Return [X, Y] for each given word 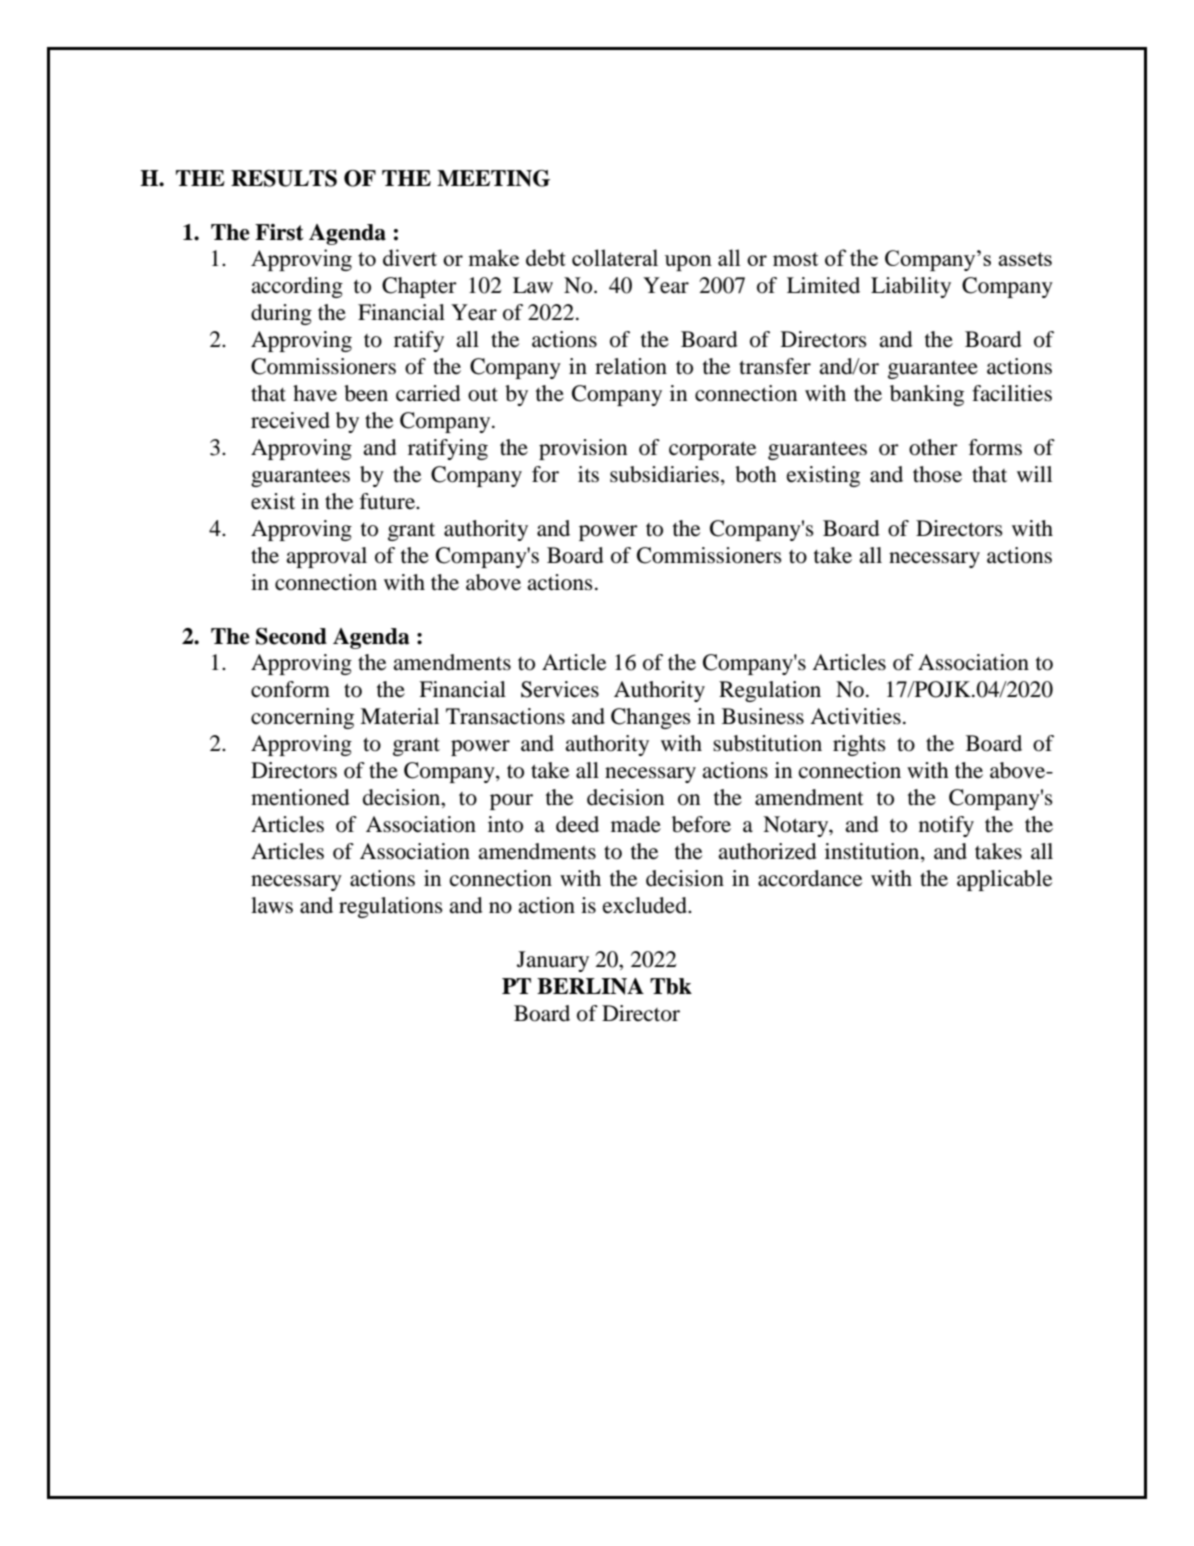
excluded [646, 905]
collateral [615, 257]
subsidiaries [664, 474]
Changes [651, 718]
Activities [855, 716]
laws [272, 905]
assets [1025, 259]
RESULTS [284, 178]
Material [399, 716]
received [290, 420]
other [933, 447]
